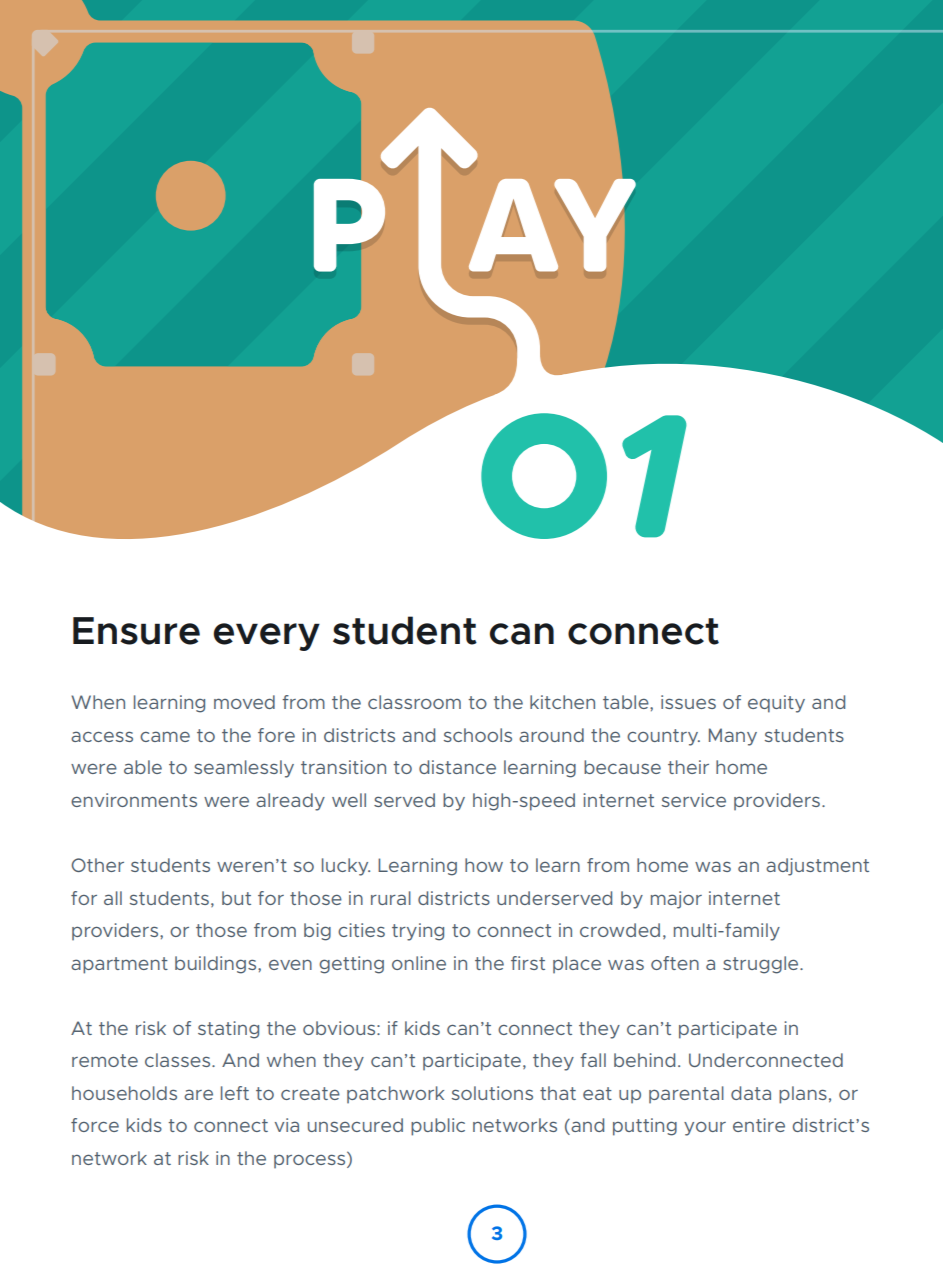  Describe the element at coordinates (136, 631) in the document. I see `Ensure` at that location.
